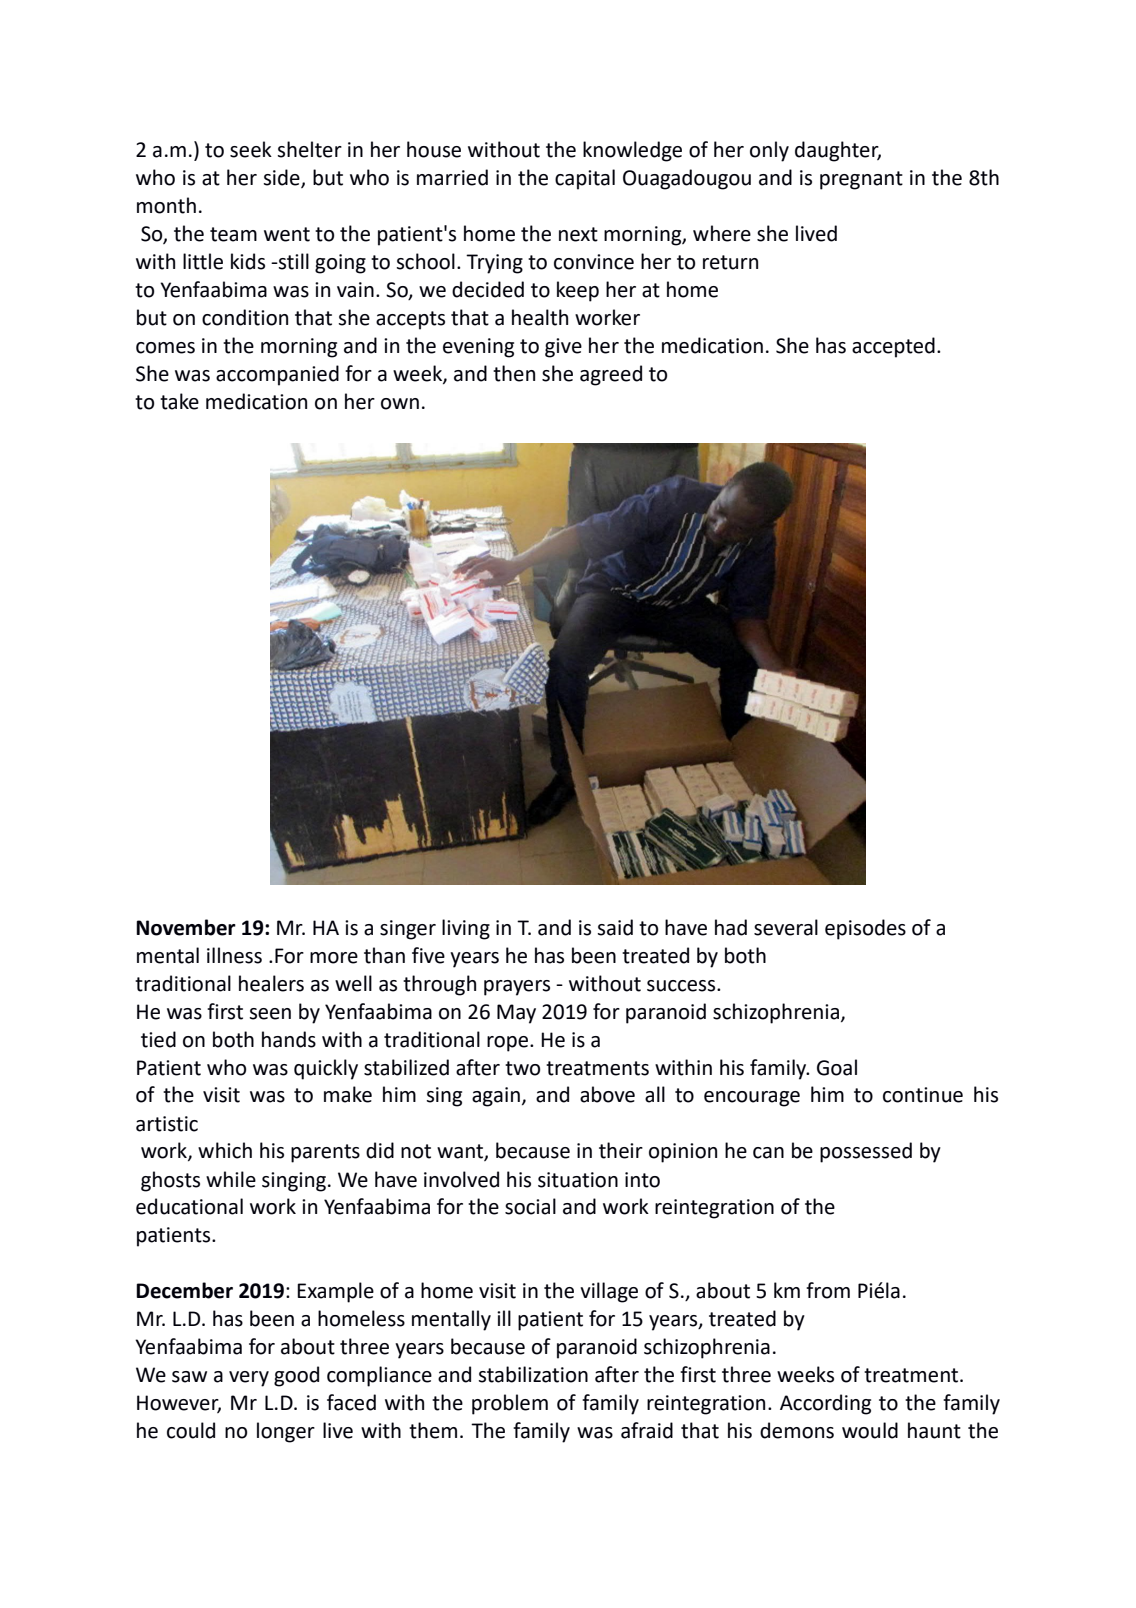  I want to click on very, so click(249, 1379).
